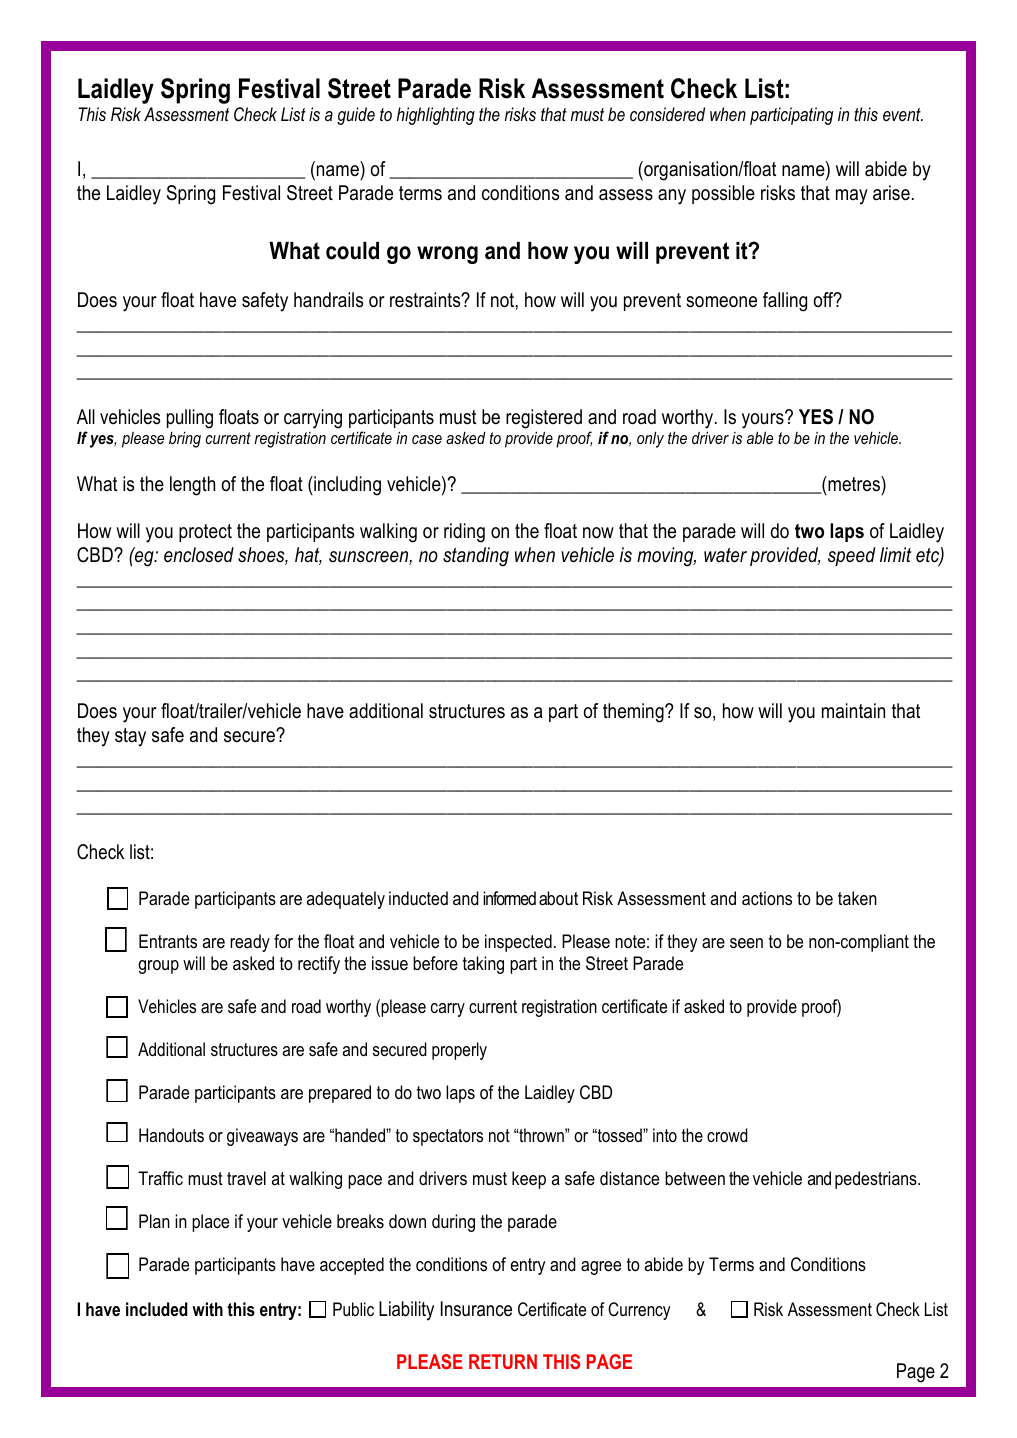 This image has width=1017, height=1438. I want to click on group, so click(158, 967).
